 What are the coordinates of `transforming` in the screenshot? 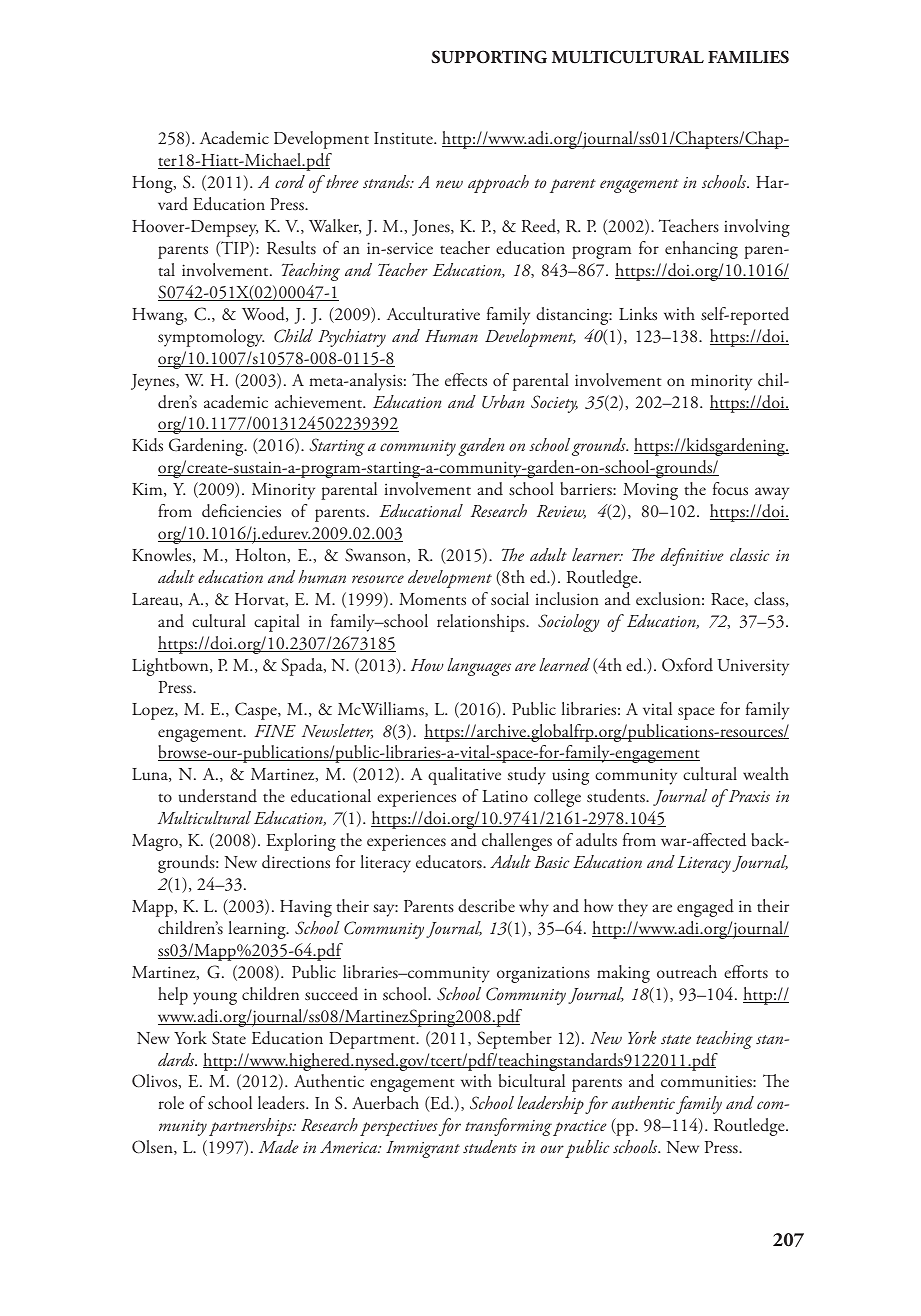 It's located at (508, 1127).
